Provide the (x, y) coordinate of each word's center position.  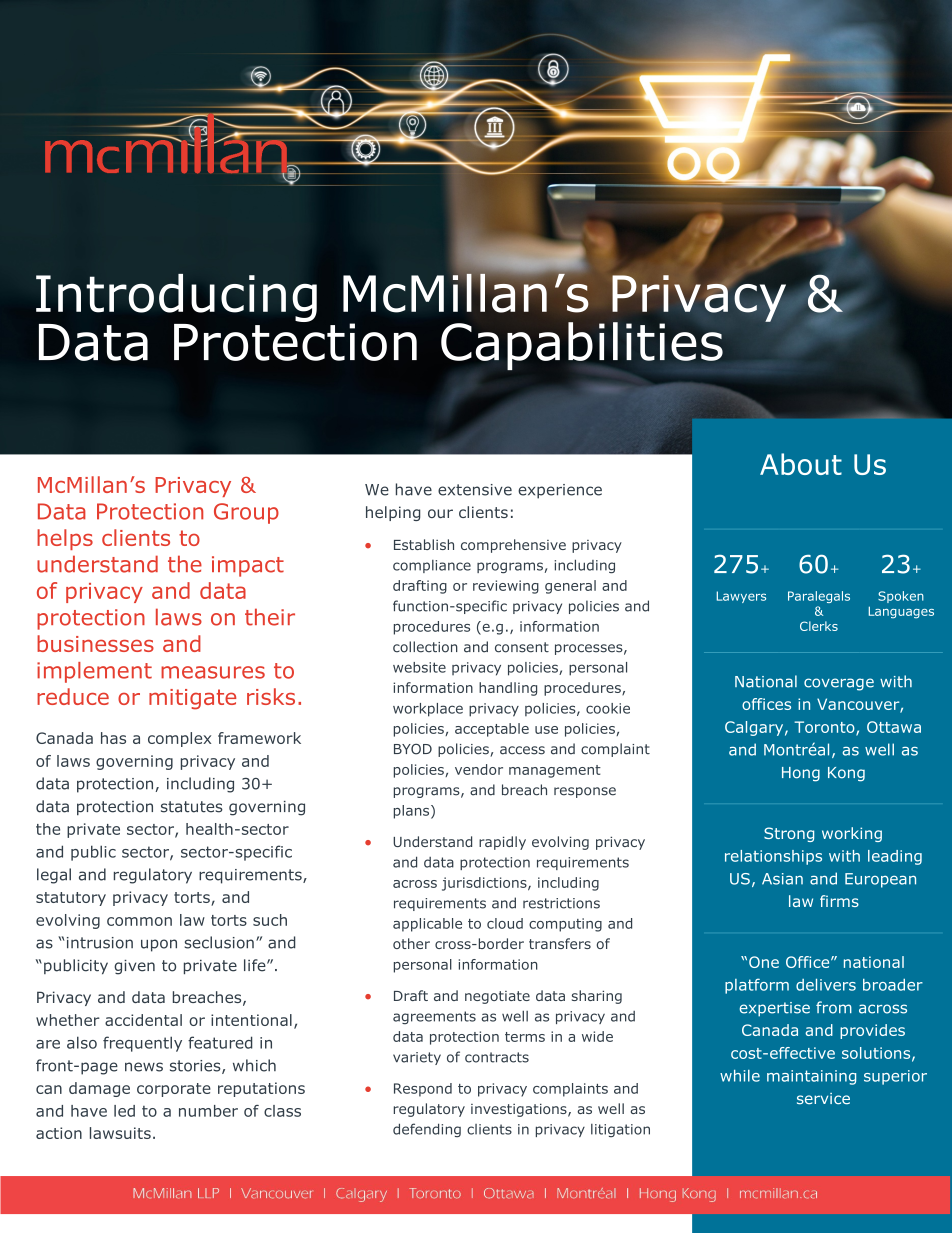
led (124, 1111)
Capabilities (582, 346)
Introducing (176, 299)
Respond (423, 1090)
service (823, 1099)
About (801, 464)
